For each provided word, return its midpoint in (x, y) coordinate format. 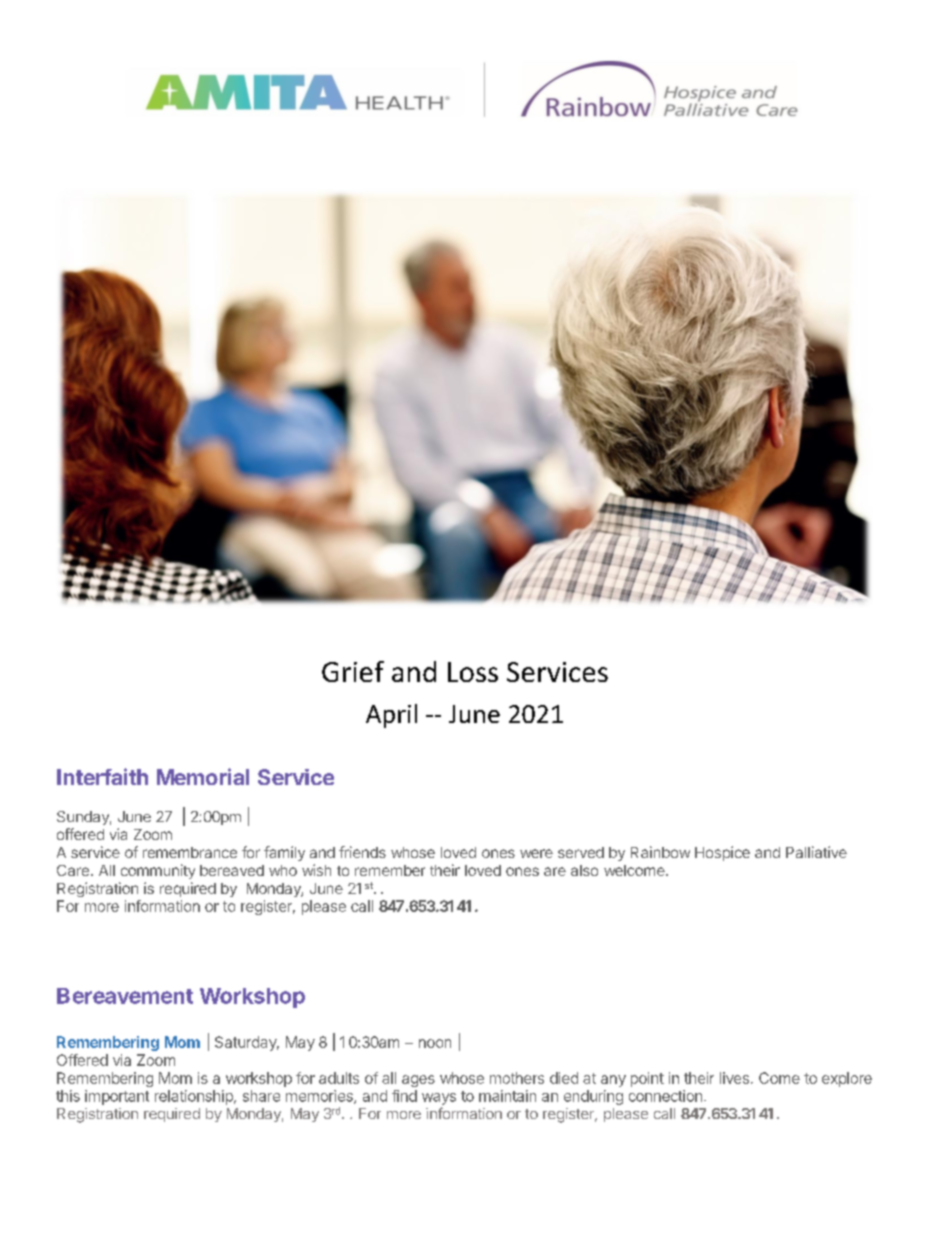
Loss (473, 672)
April (391, 716)
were (536, 853)
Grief (353, 671)
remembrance (190, 852)
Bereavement (125, 996)
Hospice (722, 853)
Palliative (816, 852)
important (117, 1097)
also (584, 870)
